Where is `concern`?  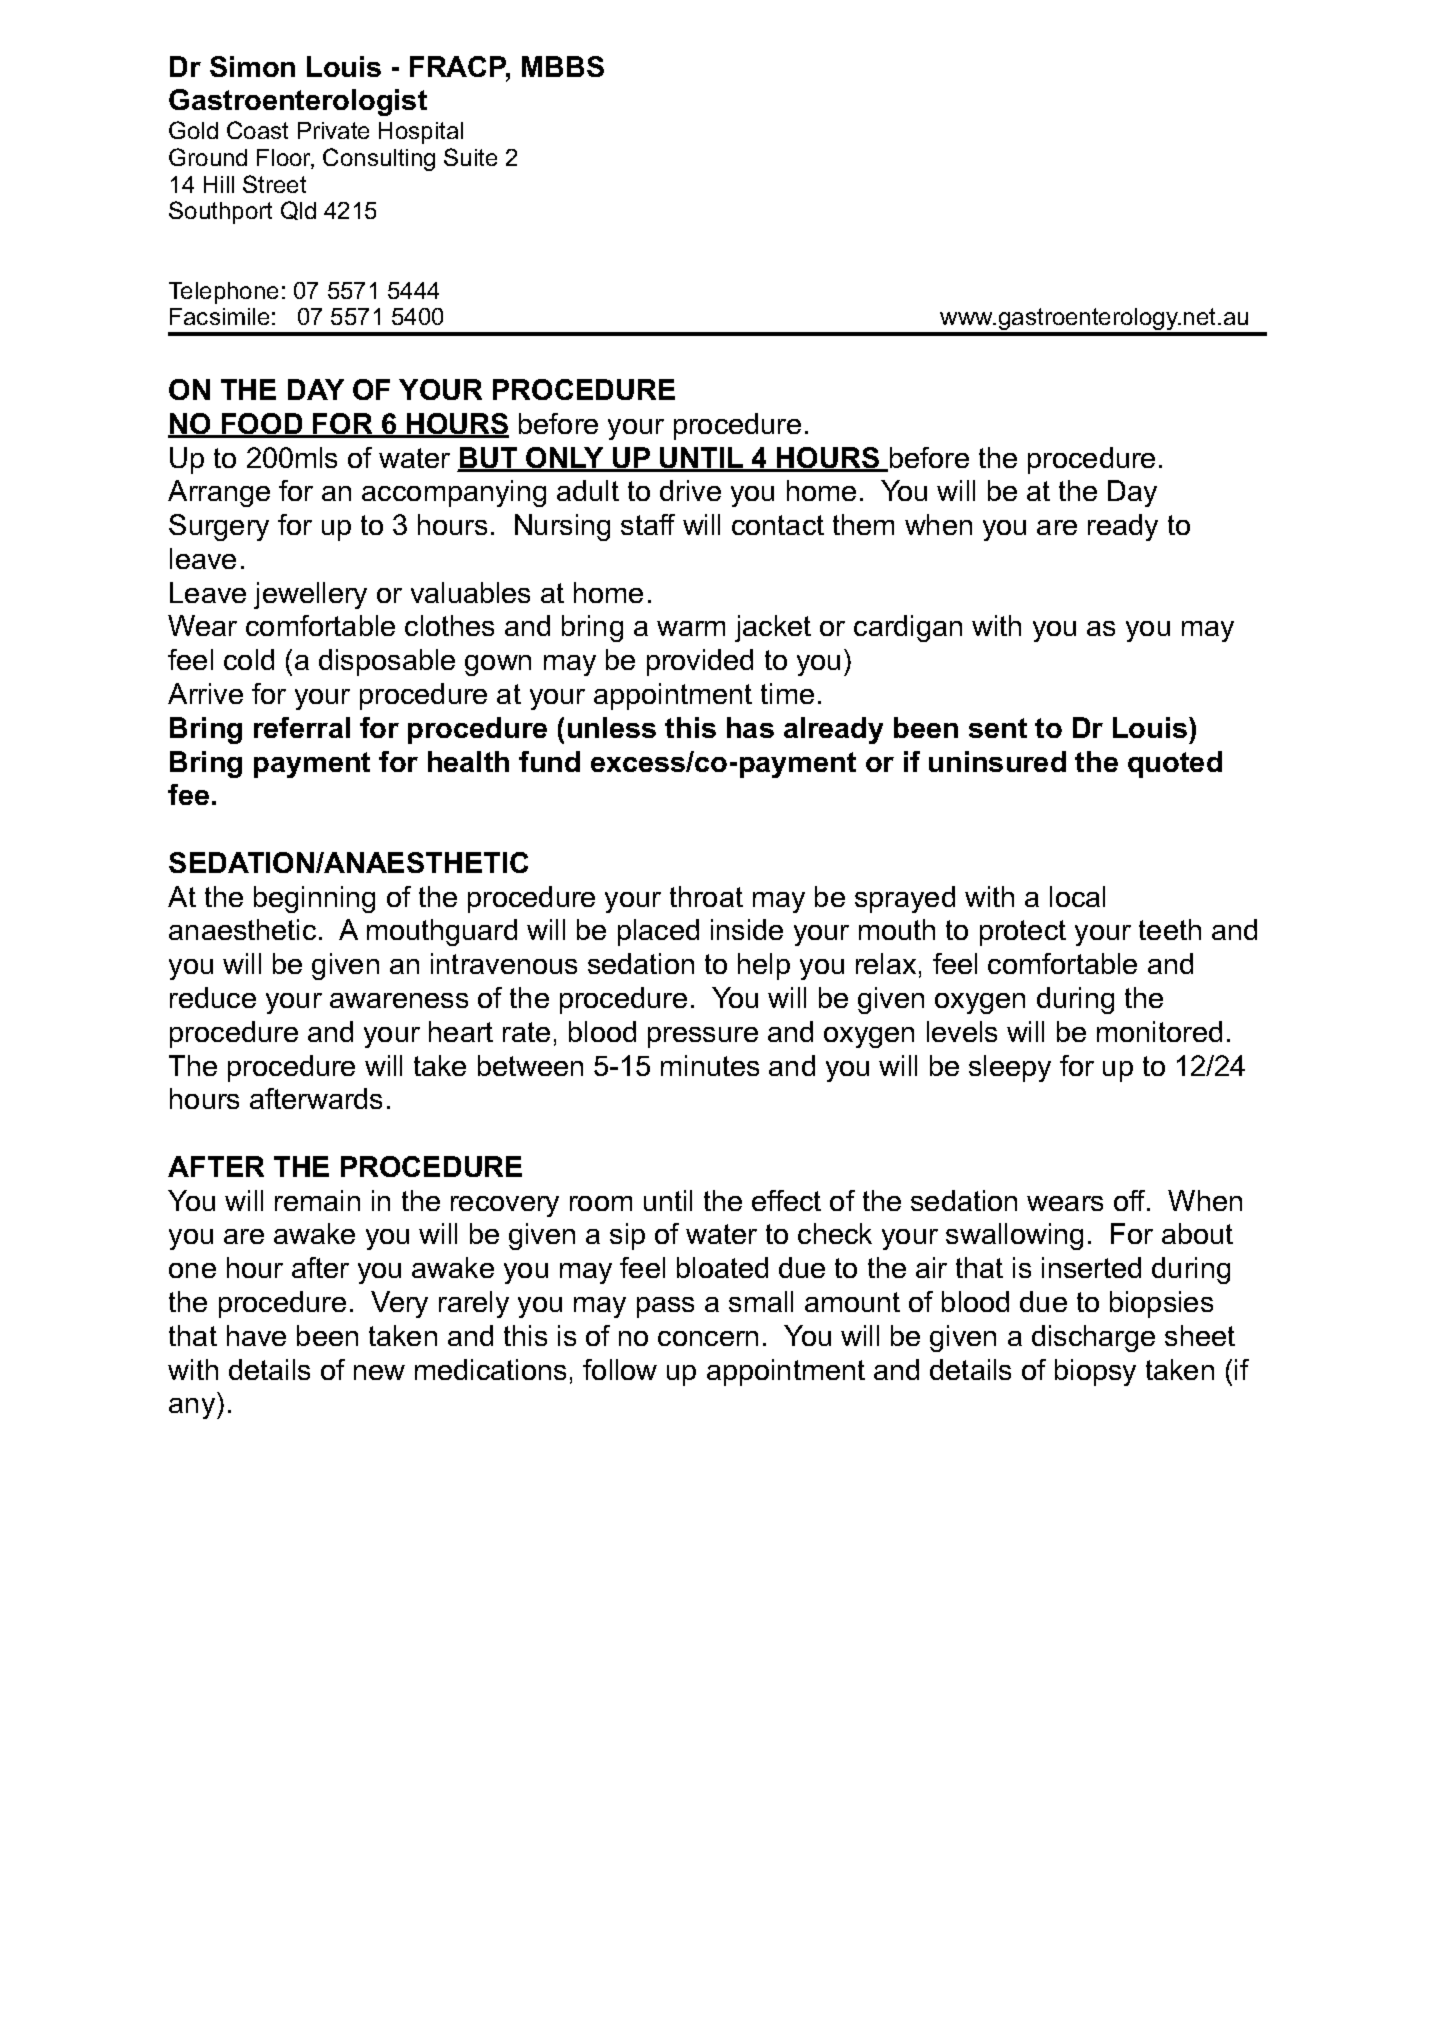
concern is located at coordinates (708, 1338).
